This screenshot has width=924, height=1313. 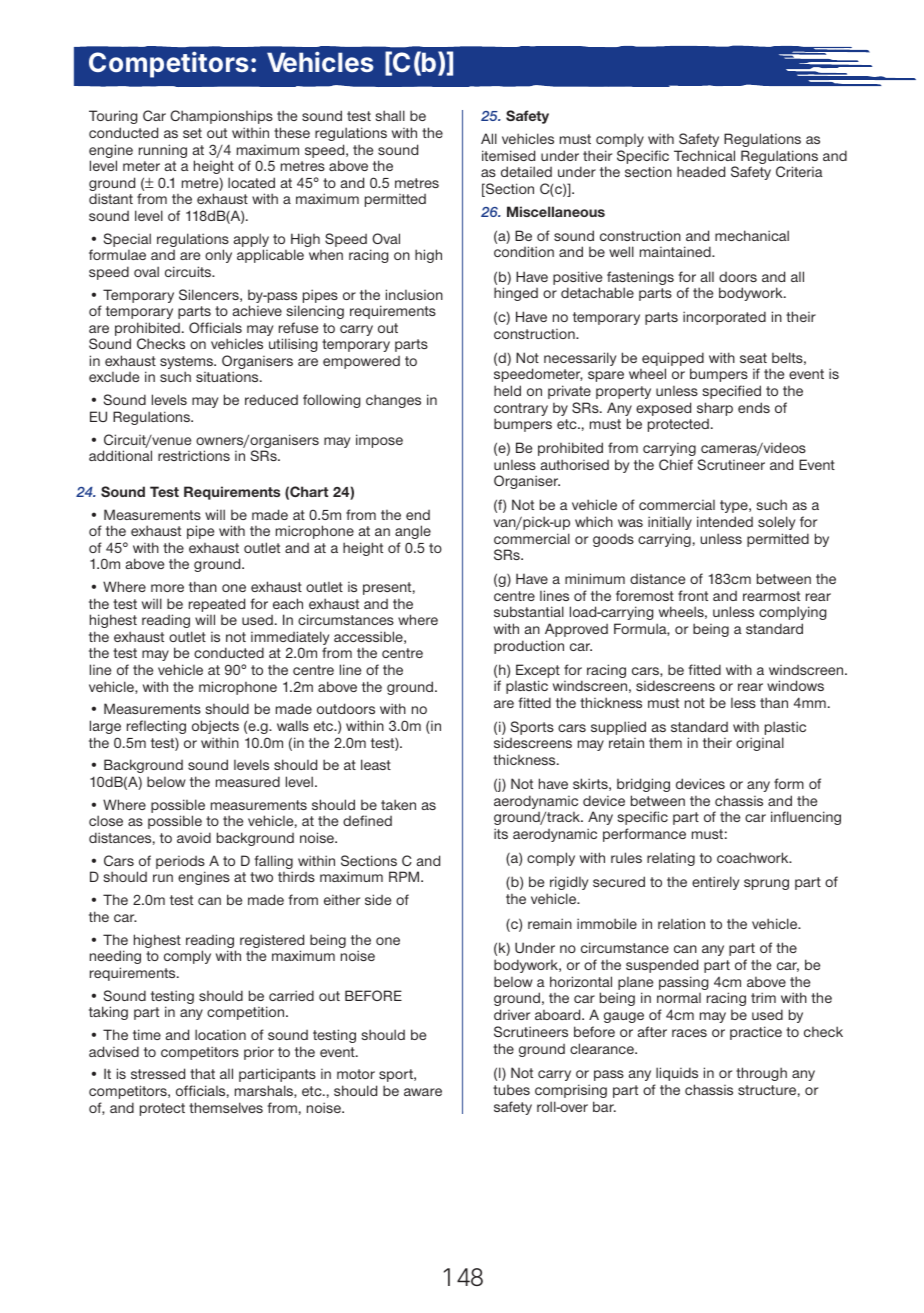 I want to click on substantial, so click(x=529, y=611).
